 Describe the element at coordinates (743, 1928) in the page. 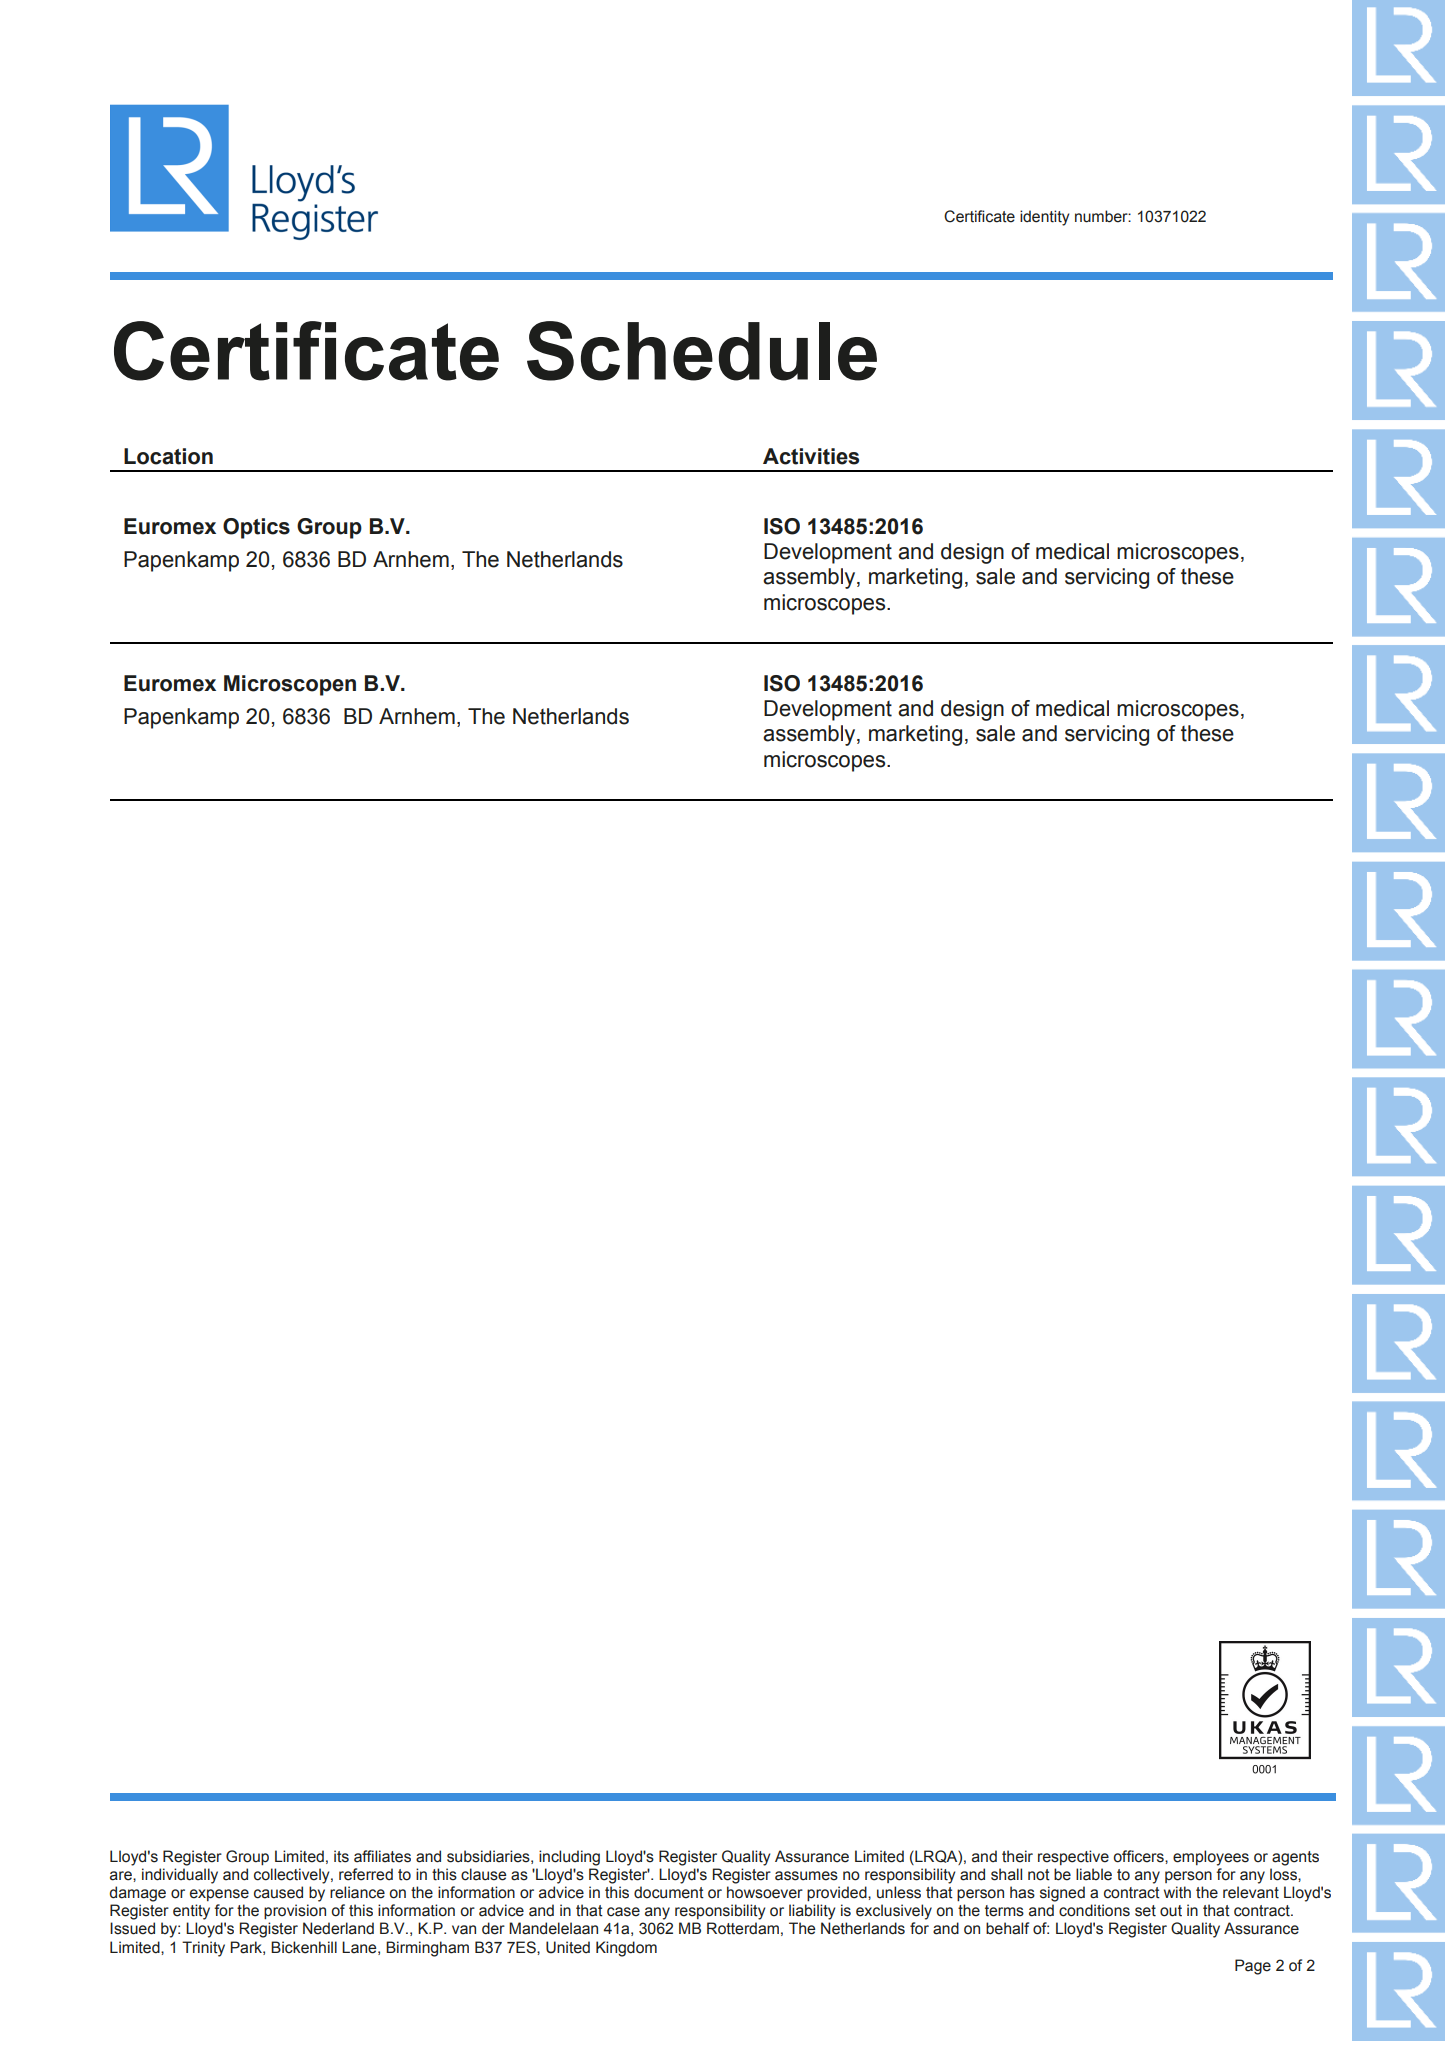

I see `Rotterdam` at that location.
